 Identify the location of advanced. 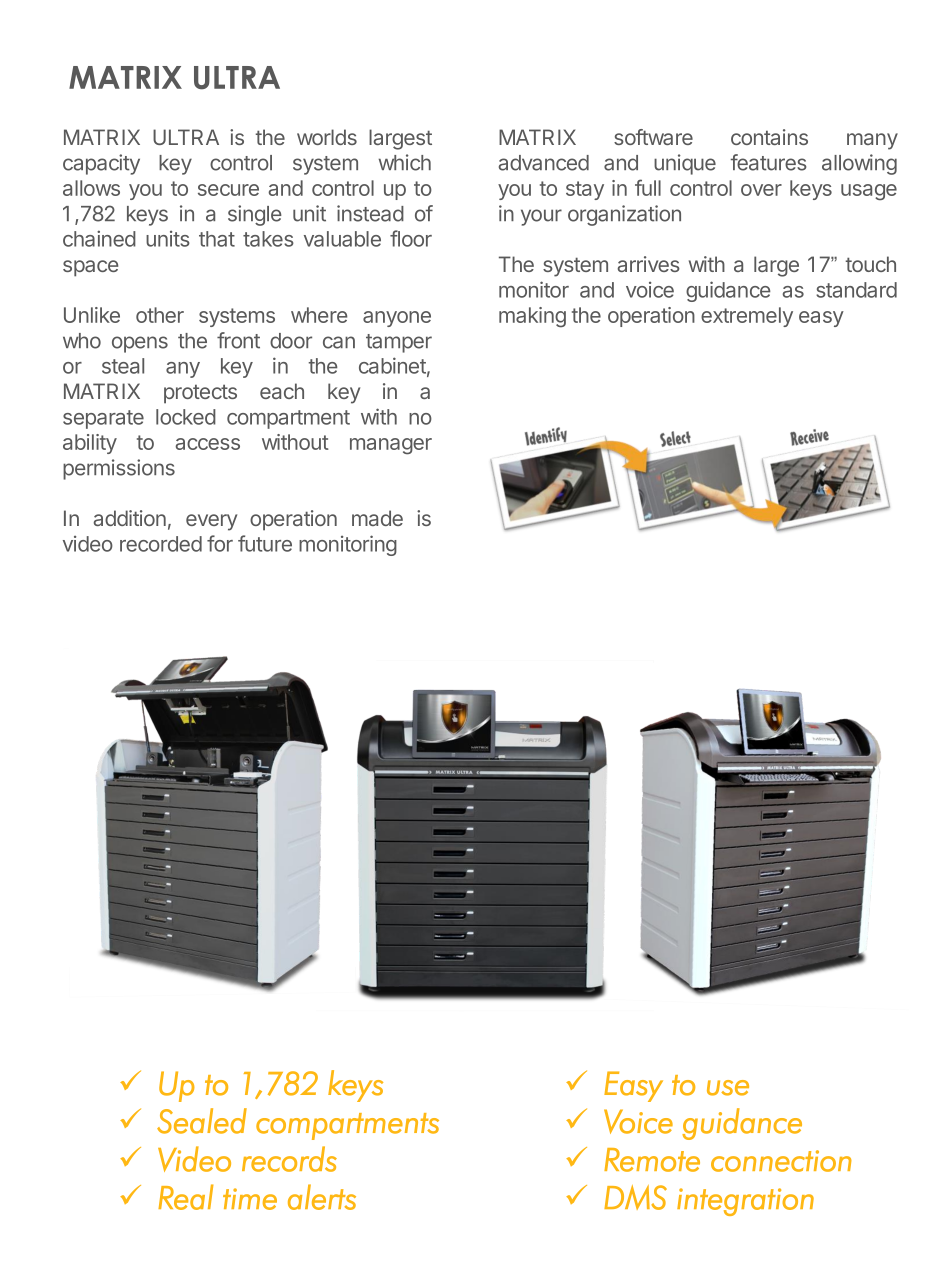
(544, 163).
